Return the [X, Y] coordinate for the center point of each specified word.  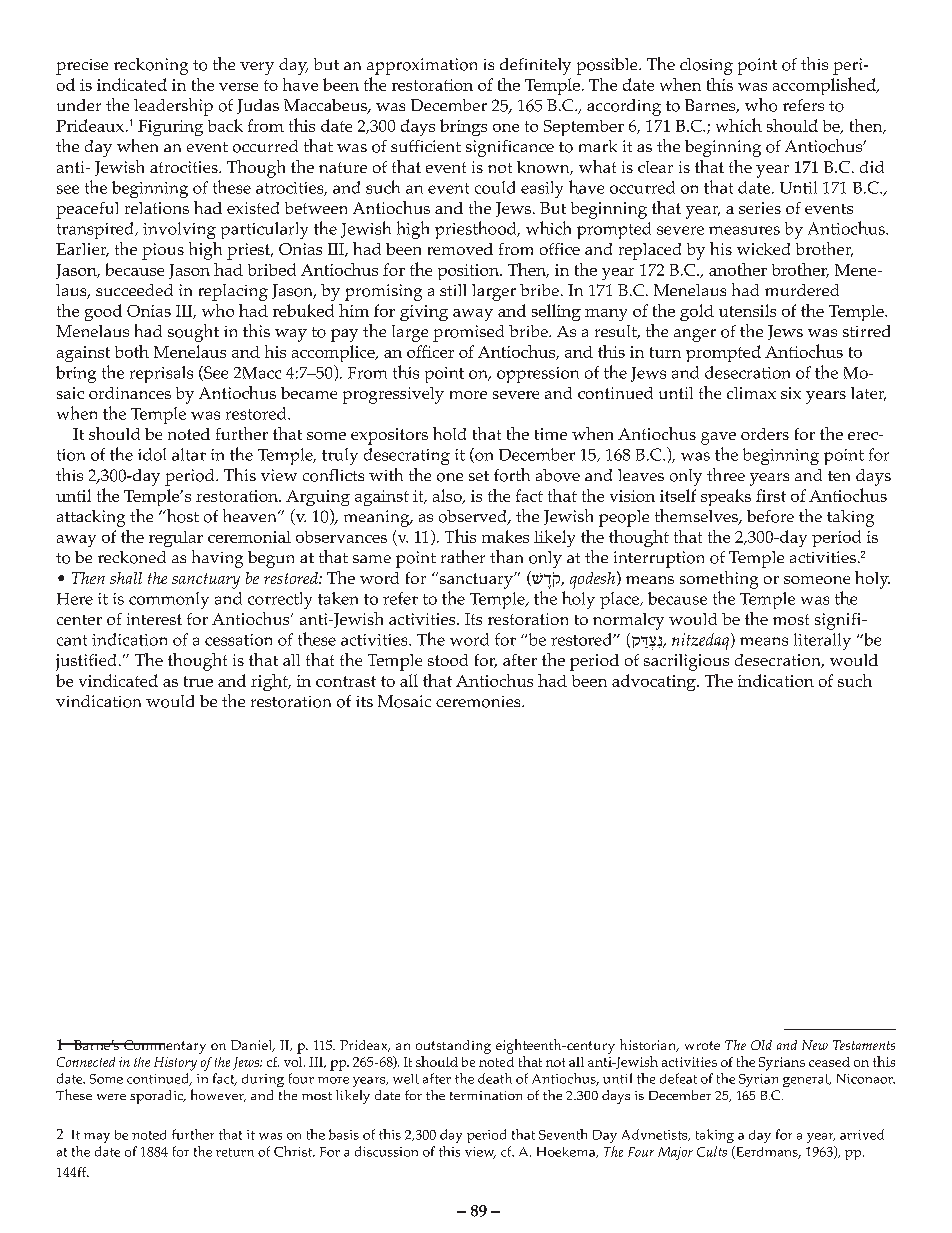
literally [822, 641]
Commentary [164, 1047]
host [181, 516]
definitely [535, 66]
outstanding [453, 1047]
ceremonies [479, 702]
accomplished [825, 86]
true [198, 681]
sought [193, 333]
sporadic [158, 1097]
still [453, 290]
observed [474, 517]
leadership [173, 107]
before [770, 516]
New [815, 1045]
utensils [747, 310]
